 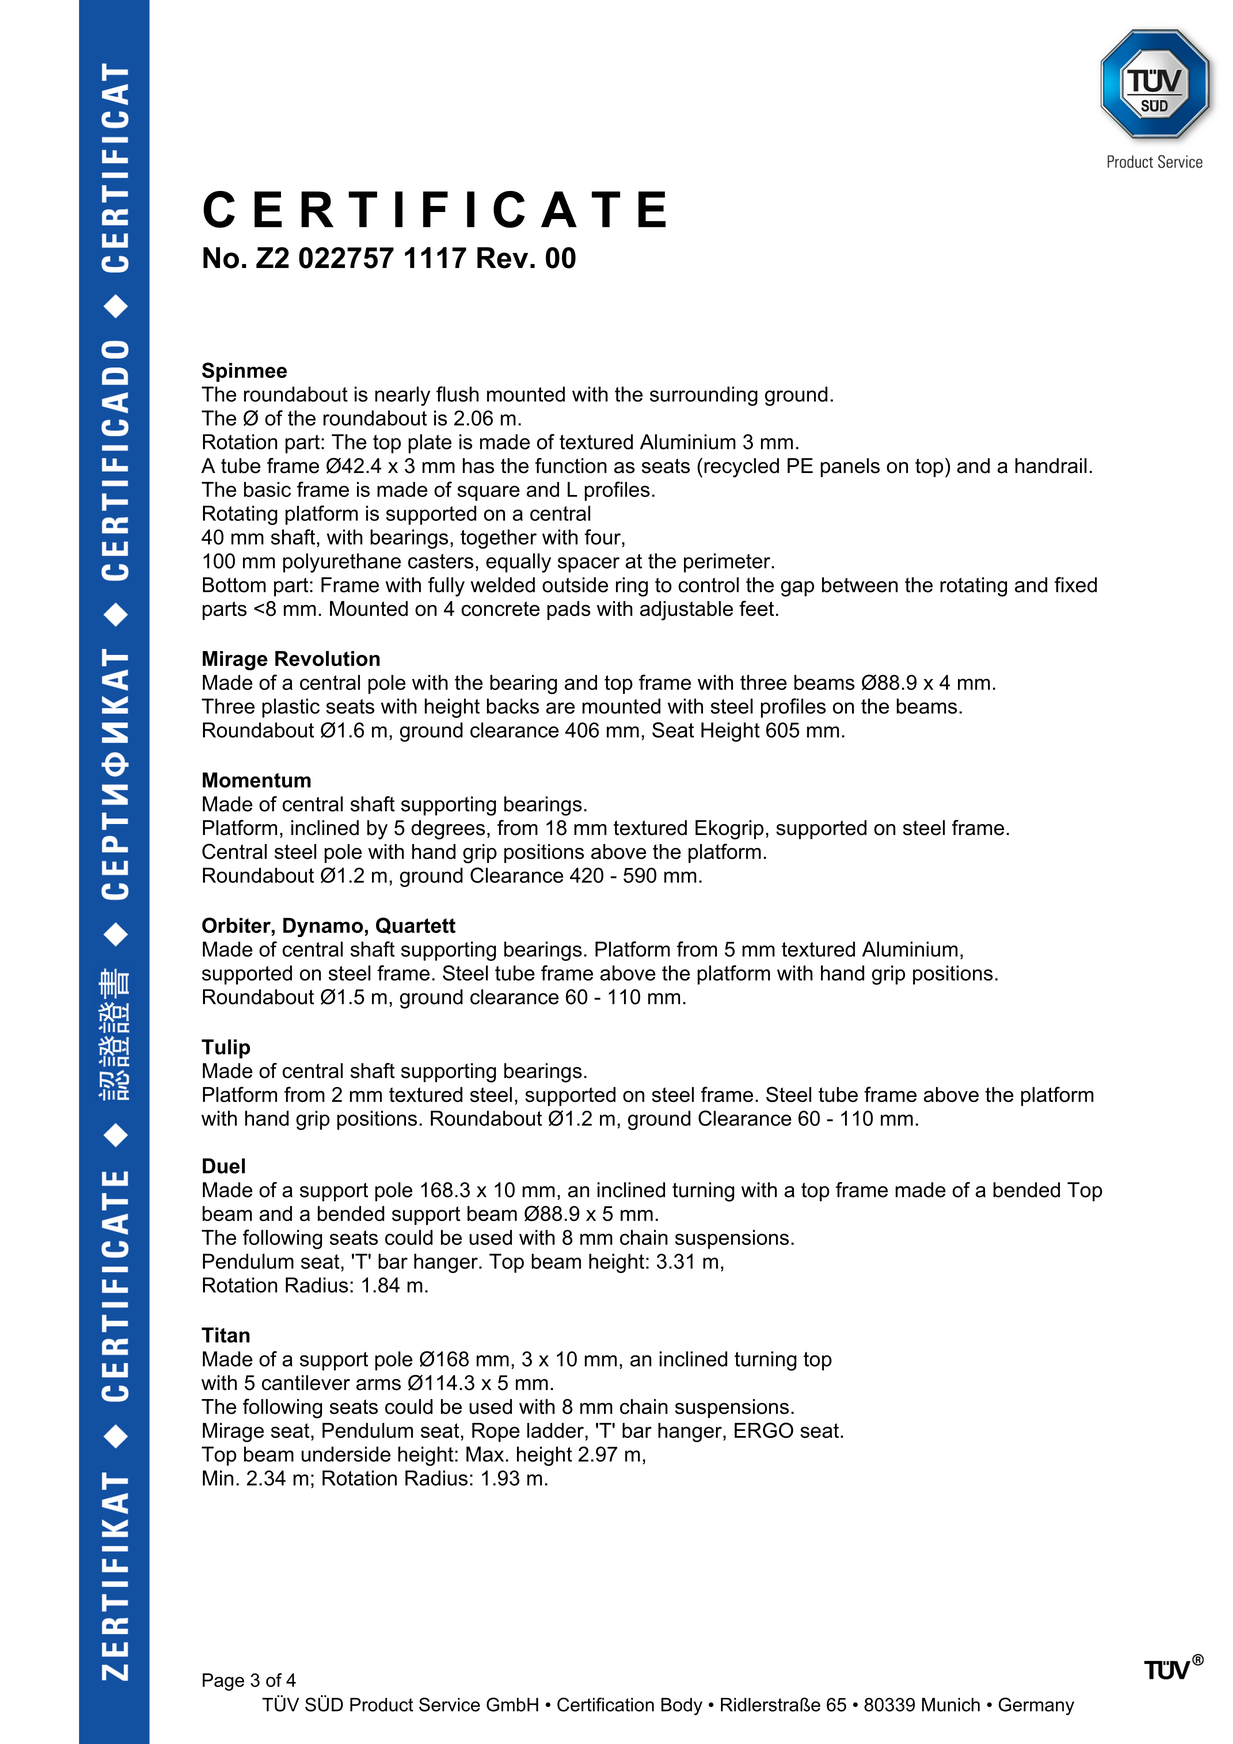 I want to click on degrees, so click(x=448, y=830).
